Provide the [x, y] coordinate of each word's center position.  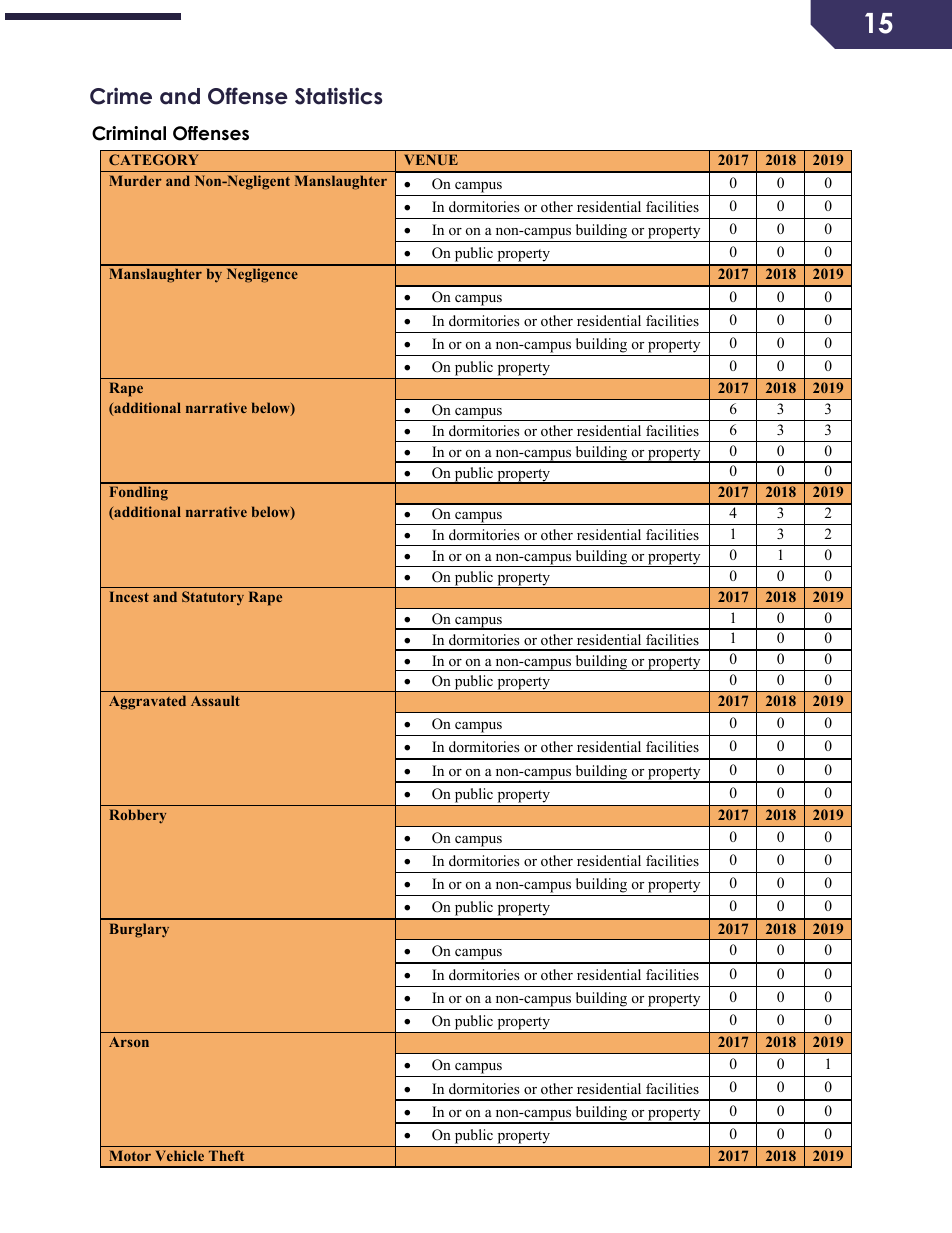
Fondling [138, 493]
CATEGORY [153, 159]
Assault [215, 700]
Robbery [137, 816]
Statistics [338, 96]
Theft [226, 1155]
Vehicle [180, 1155]
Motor [130, 1155]
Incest [129, 596]
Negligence [262, 275]
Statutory [213, 598]
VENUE [431, 159]
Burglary [139, 930]
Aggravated [147, 702]
